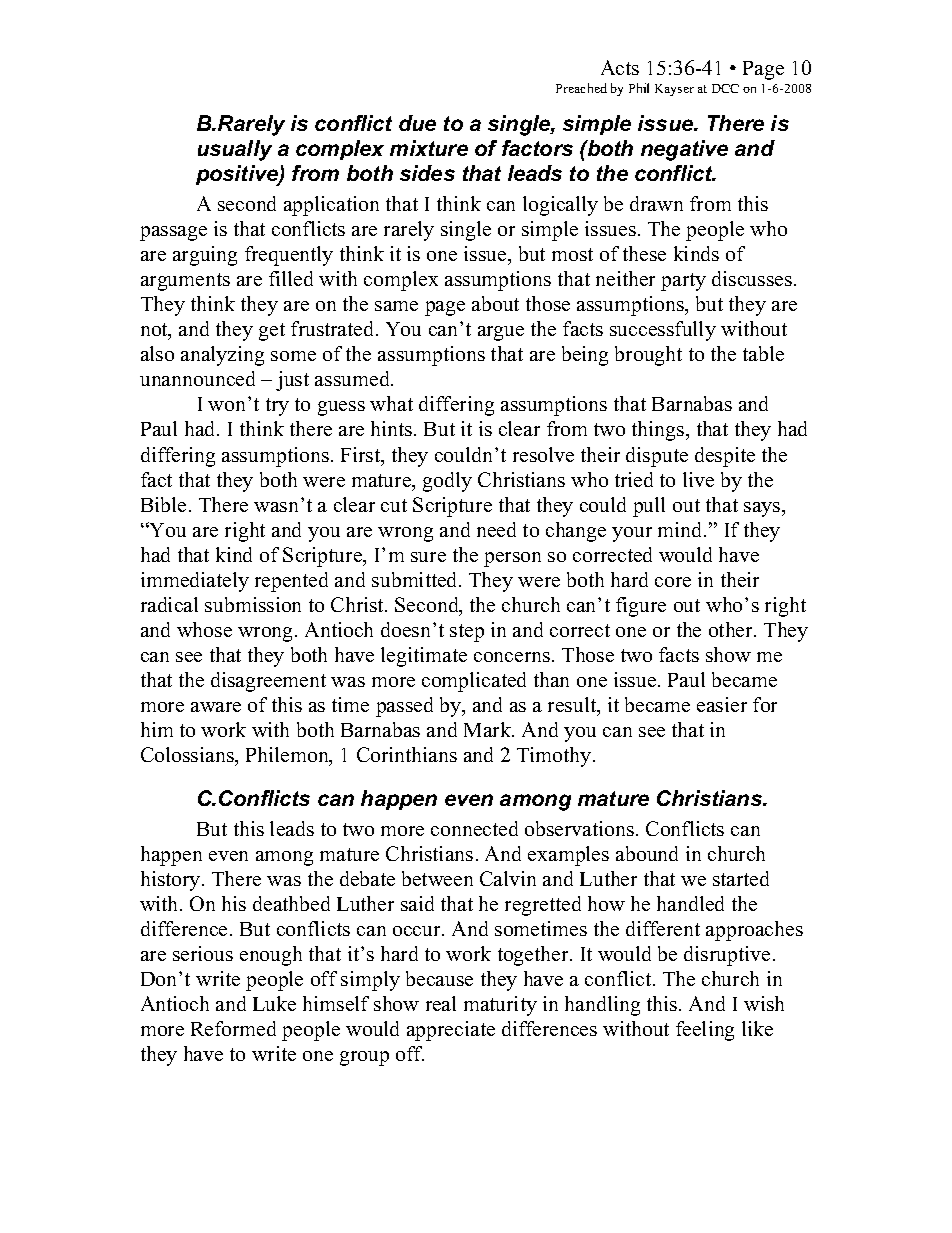  What do you see at coordinates (451, 1031) in the screenshot?
I see `appreciate` at bounding box center [451, 1031].
